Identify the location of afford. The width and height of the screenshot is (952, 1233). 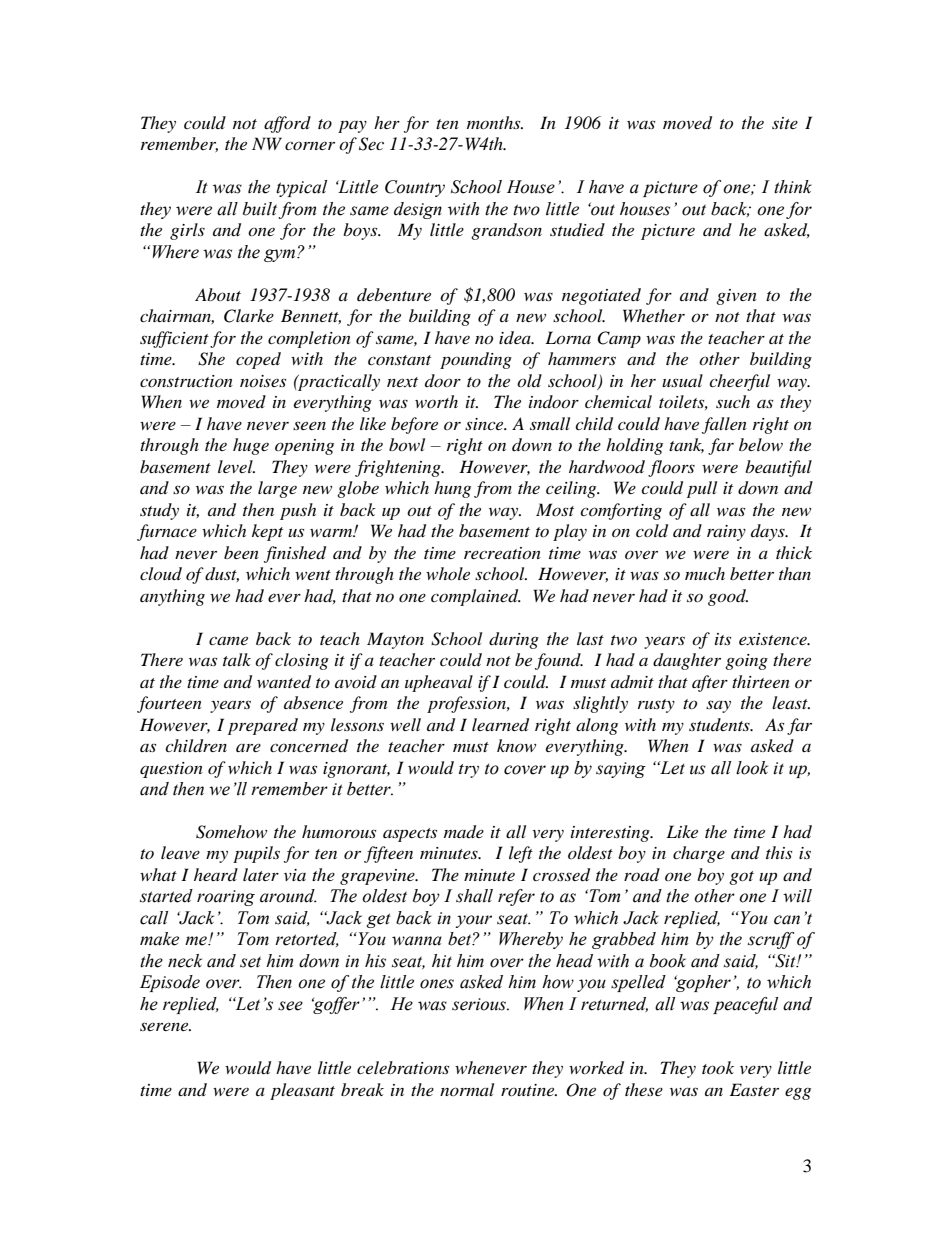
(287, 124).
